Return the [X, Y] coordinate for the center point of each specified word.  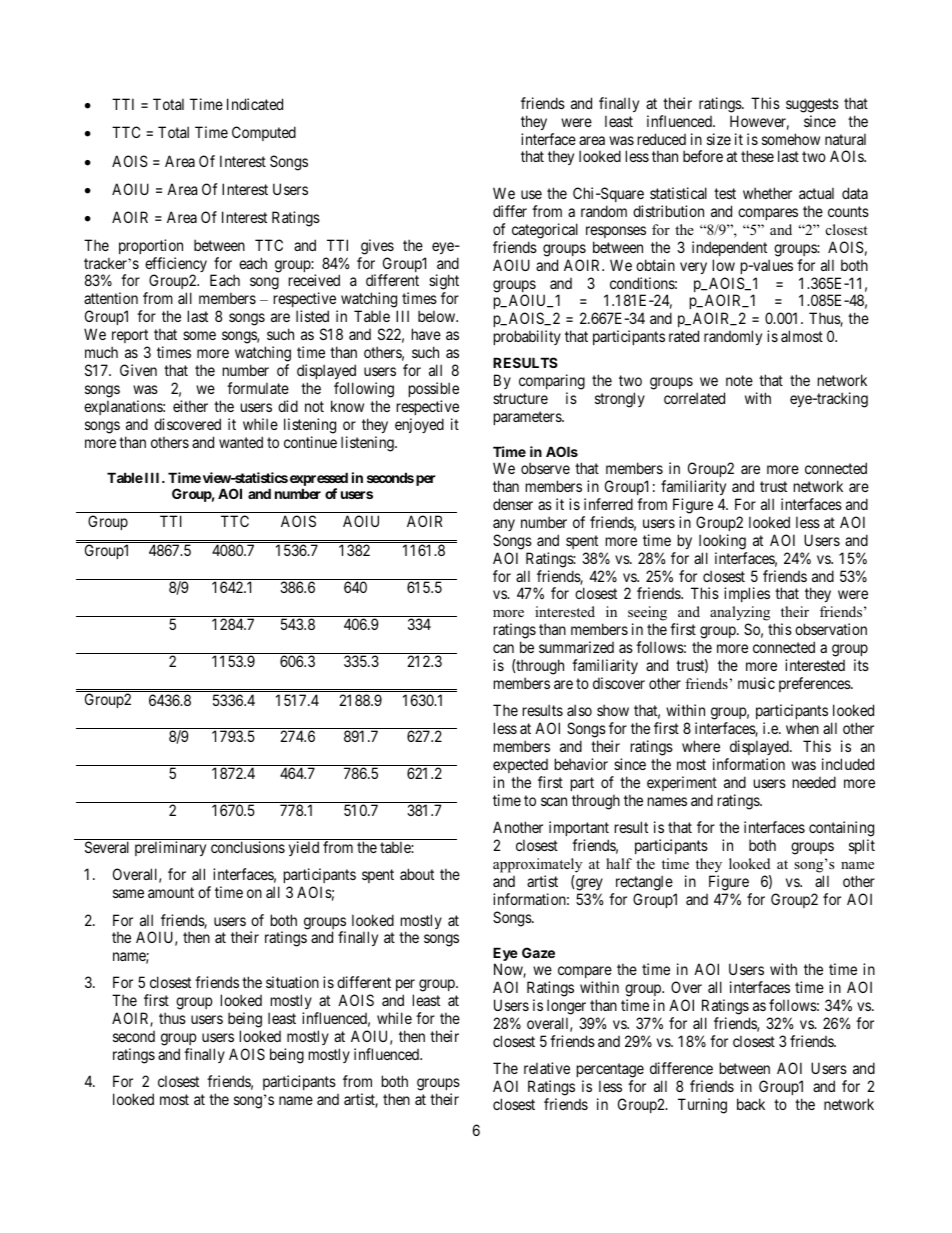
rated [684, 336]
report [130, 336]
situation [292, 982]
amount [171, 892]
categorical [545, 231]
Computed [264, 133]
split [862, 846]
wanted [241, 442]
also [579, 710]
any [504, 525]
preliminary [170, 848]
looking [722, 542]
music [756, 683]
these [757, 156]
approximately [537, 865]
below [438, 316]
